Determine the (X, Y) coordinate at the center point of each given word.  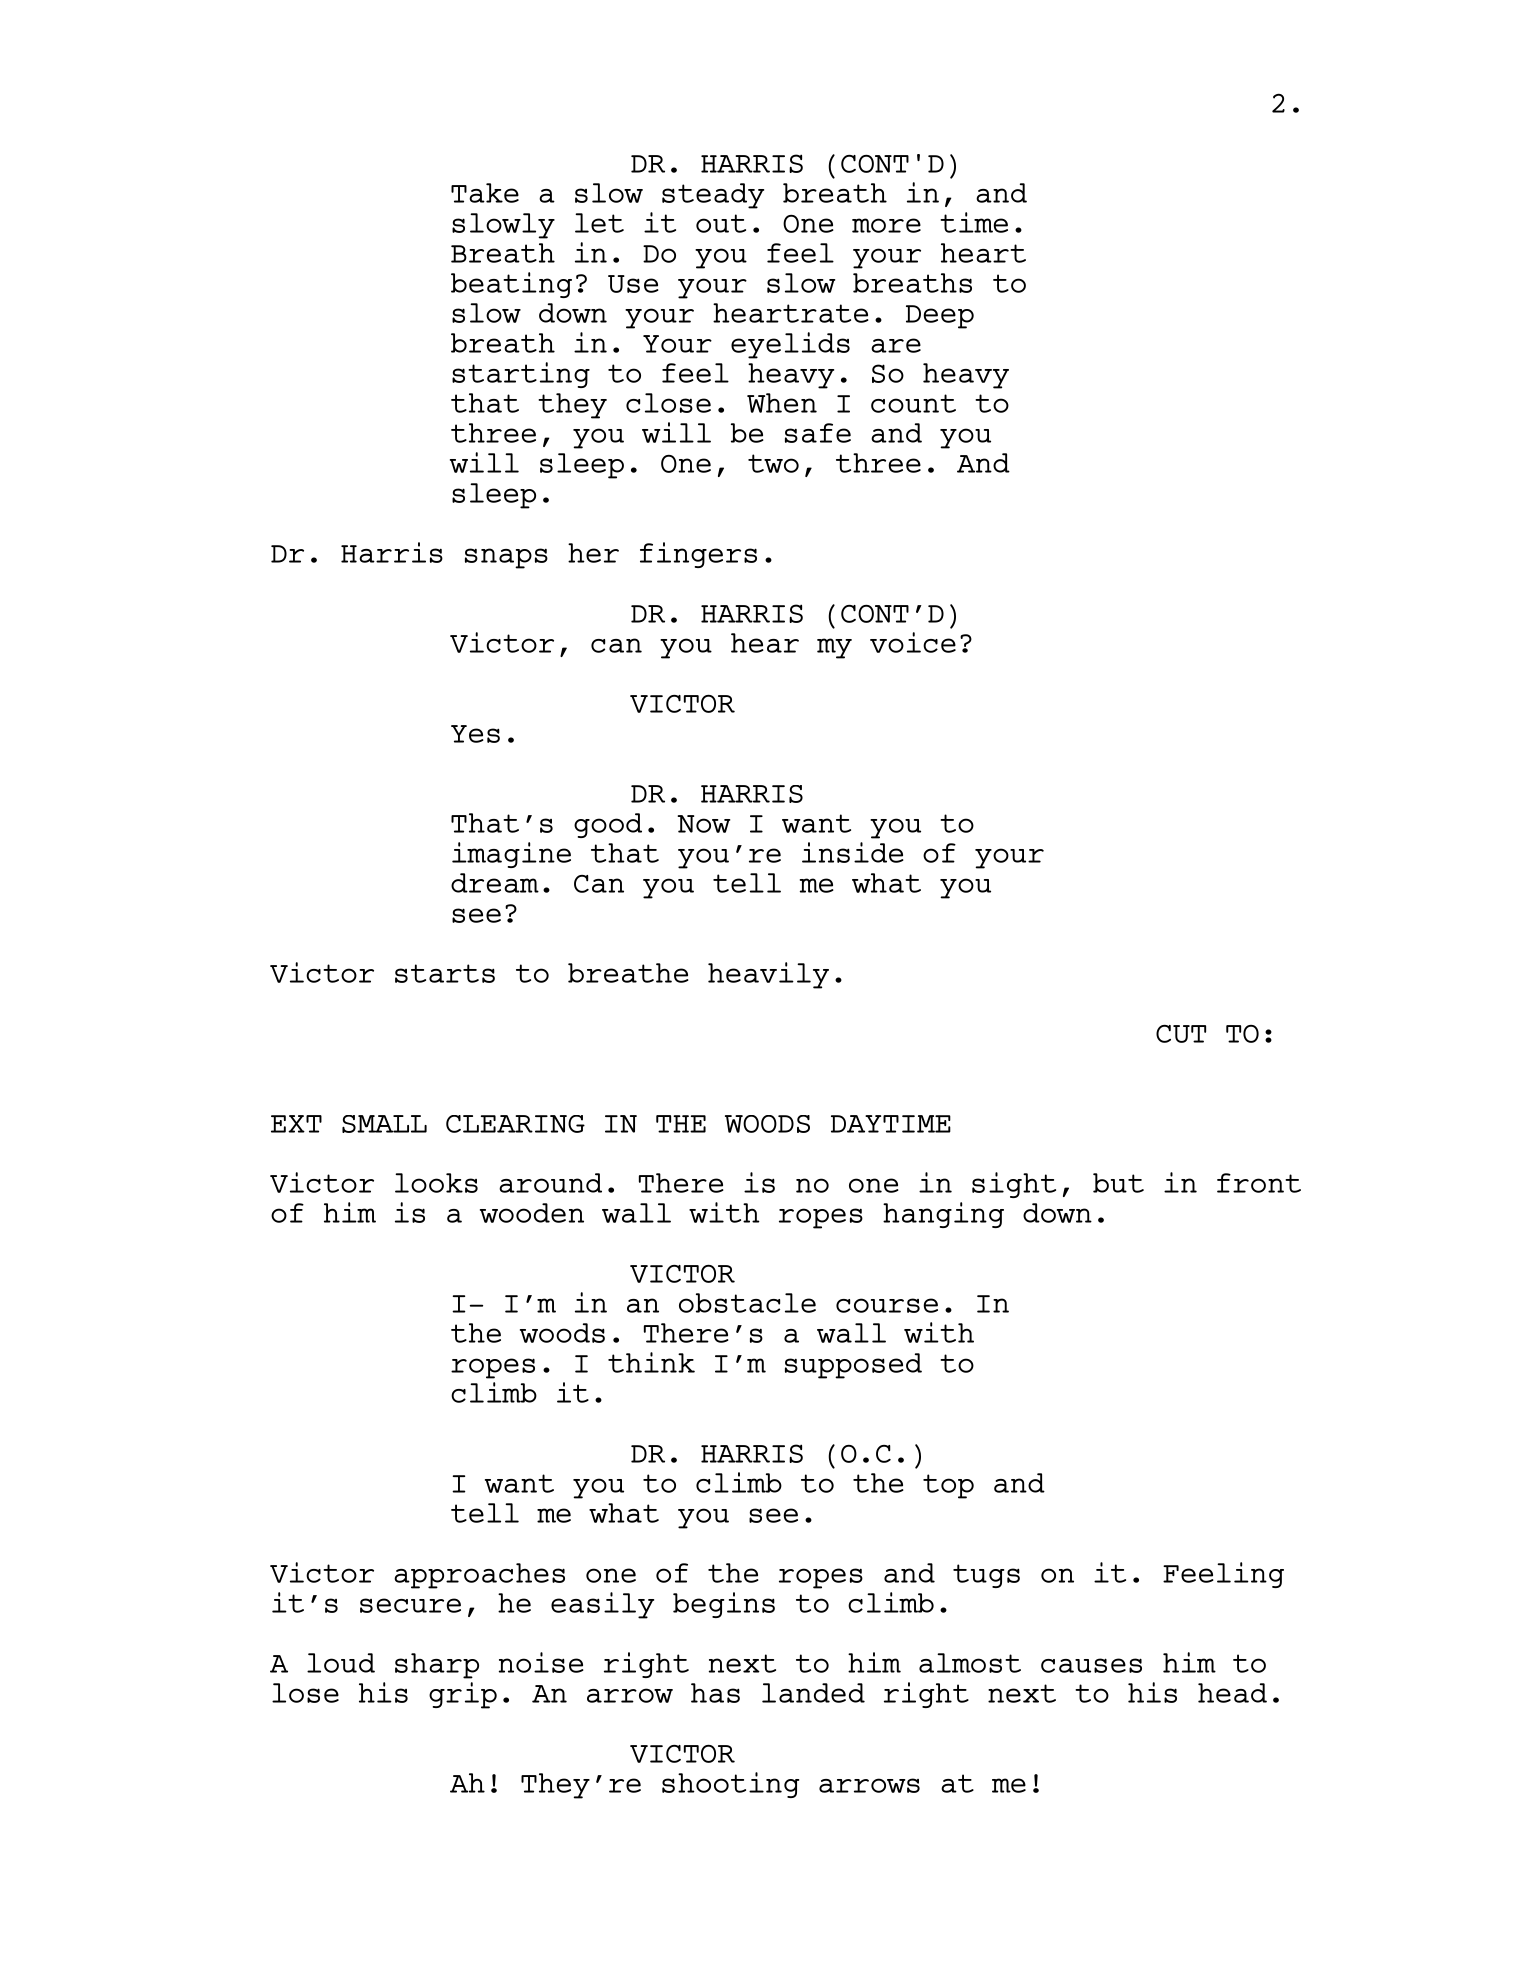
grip (463, 1695)
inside (853, 852)
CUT (1181, 1034)
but (1118, 1183)
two (773, 463)
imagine (511, 855)
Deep (940, 317)
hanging (943, 1215)
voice (913, 642)
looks (436, 1183)
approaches (479, 1576)
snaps (506, 558)
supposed (853, 1366)
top (948, 1486)
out (721, 223)
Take (485, 193)
